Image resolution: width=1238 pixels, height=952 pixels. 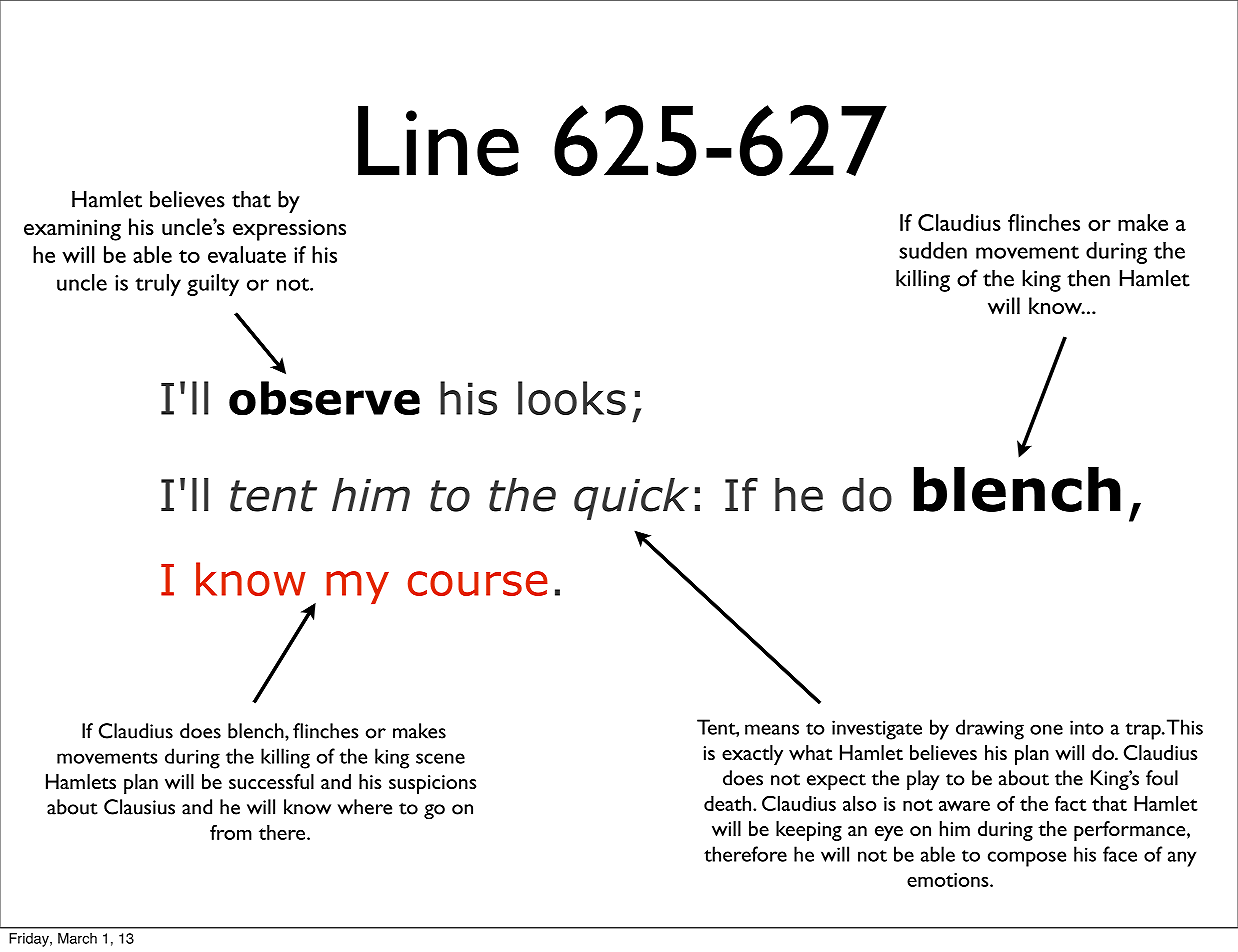 What do you see at coordinates (1087, 727) in the screenshot?
I see `into` at bounding box center [1087, 727].
